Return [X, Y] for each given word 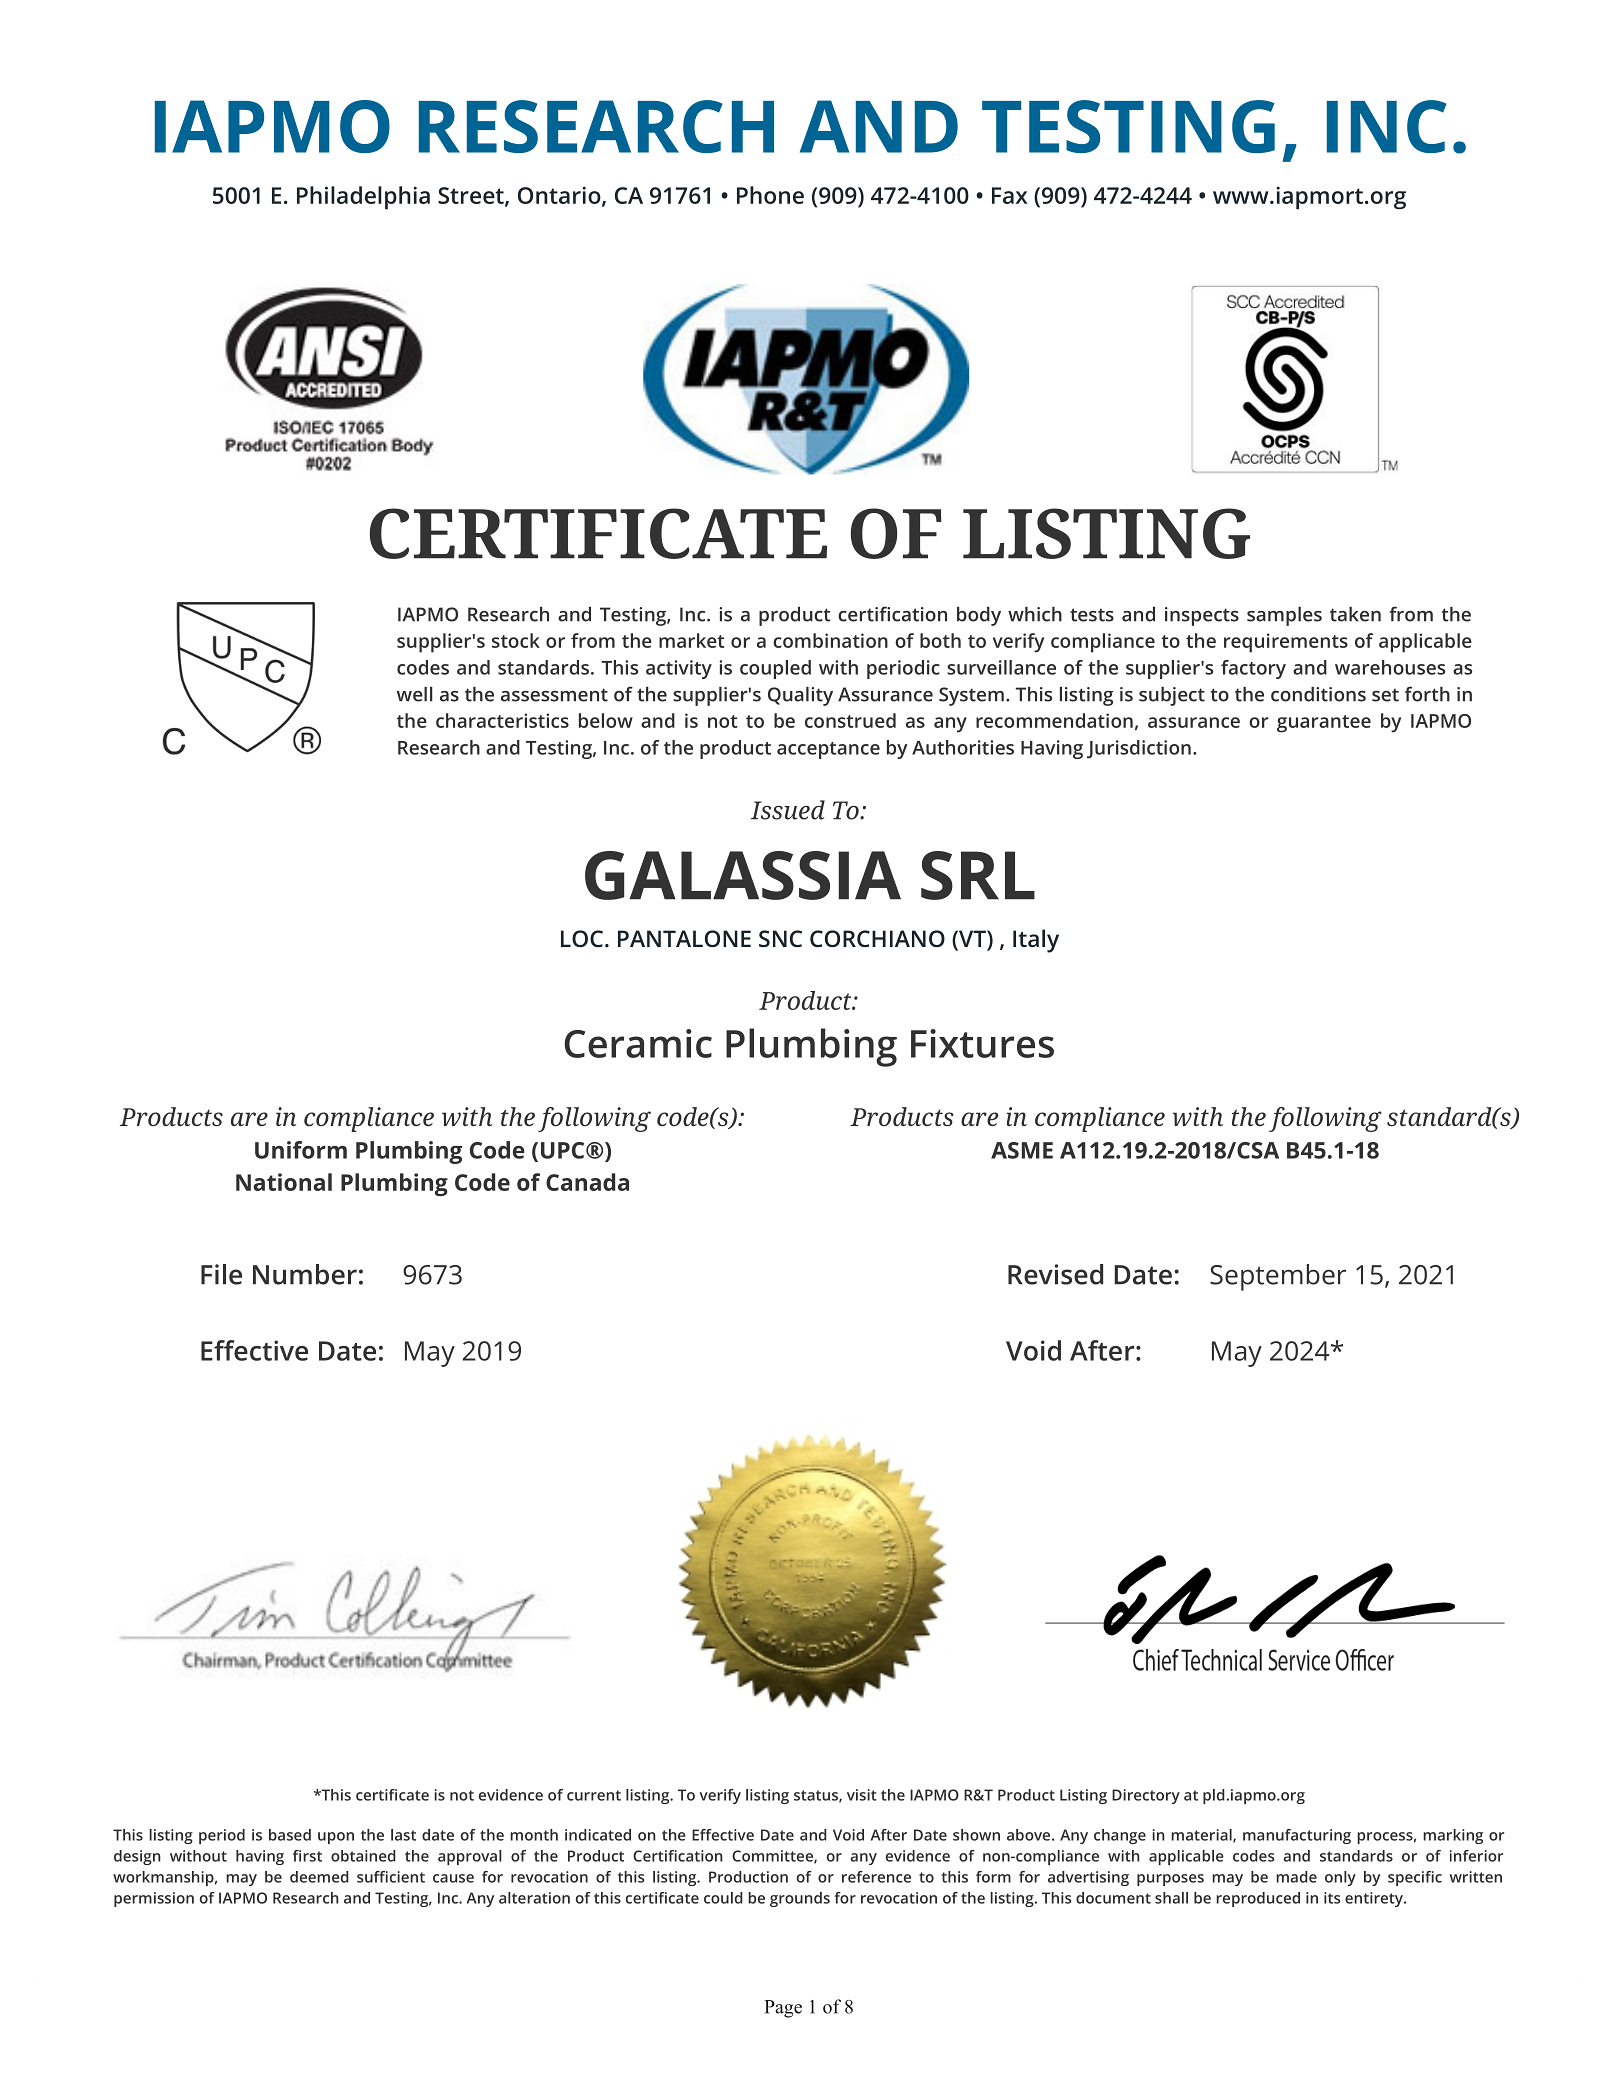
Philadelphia [363, 198]
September [1278, 1277]
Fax [1010, 195]
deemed [319, 1877]
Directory [1146, 1796]
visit [862, 1795]
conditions [1318, 694]
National [284, 1182]
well [415, 694]
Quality [800, 696]
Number [305, 1274]
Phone [770, 195]
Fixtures [982, 1043]
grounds [800, 1899]
